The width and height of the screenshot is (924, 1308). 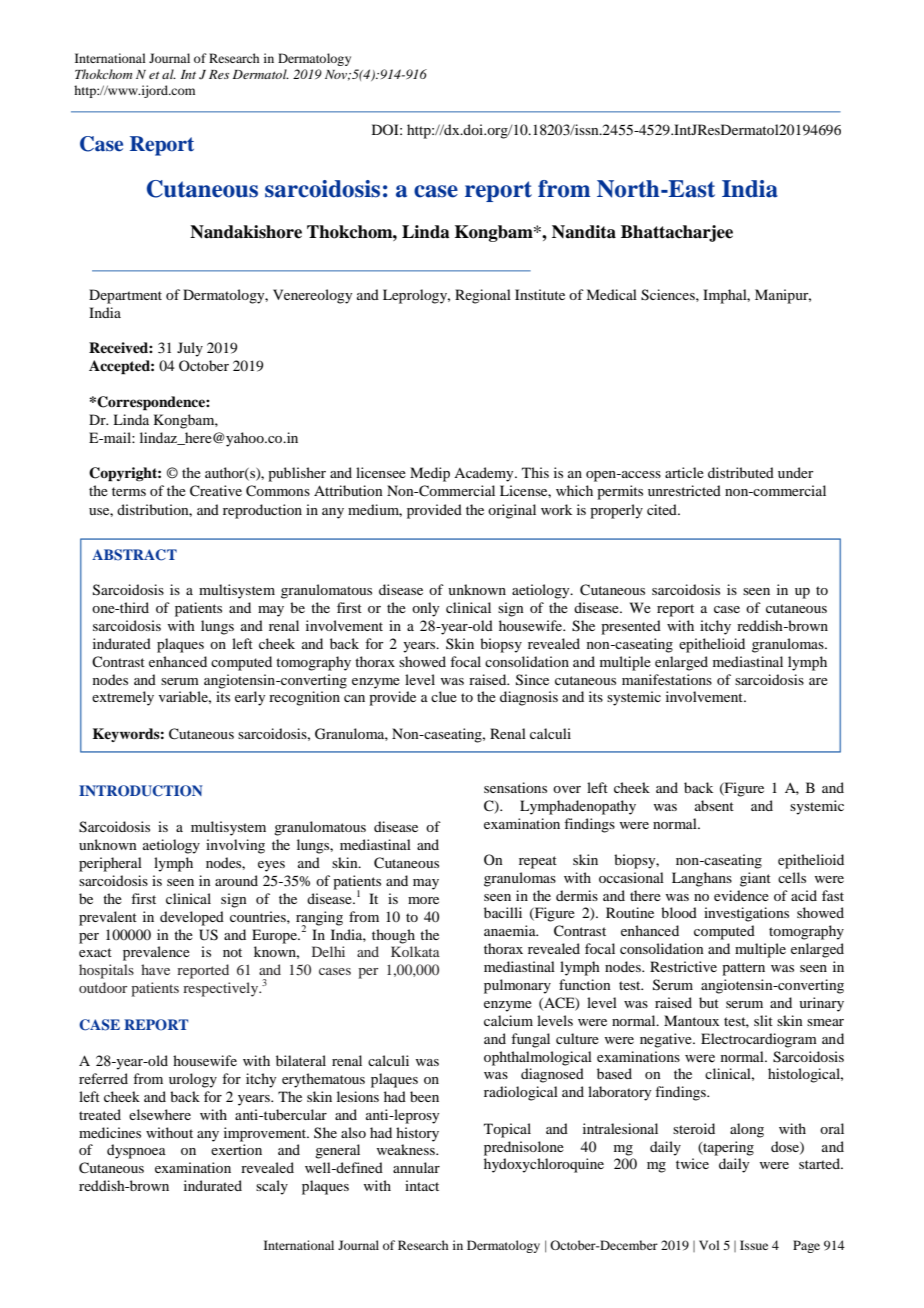 I want to click on absent, so click(x=714, y=805).
